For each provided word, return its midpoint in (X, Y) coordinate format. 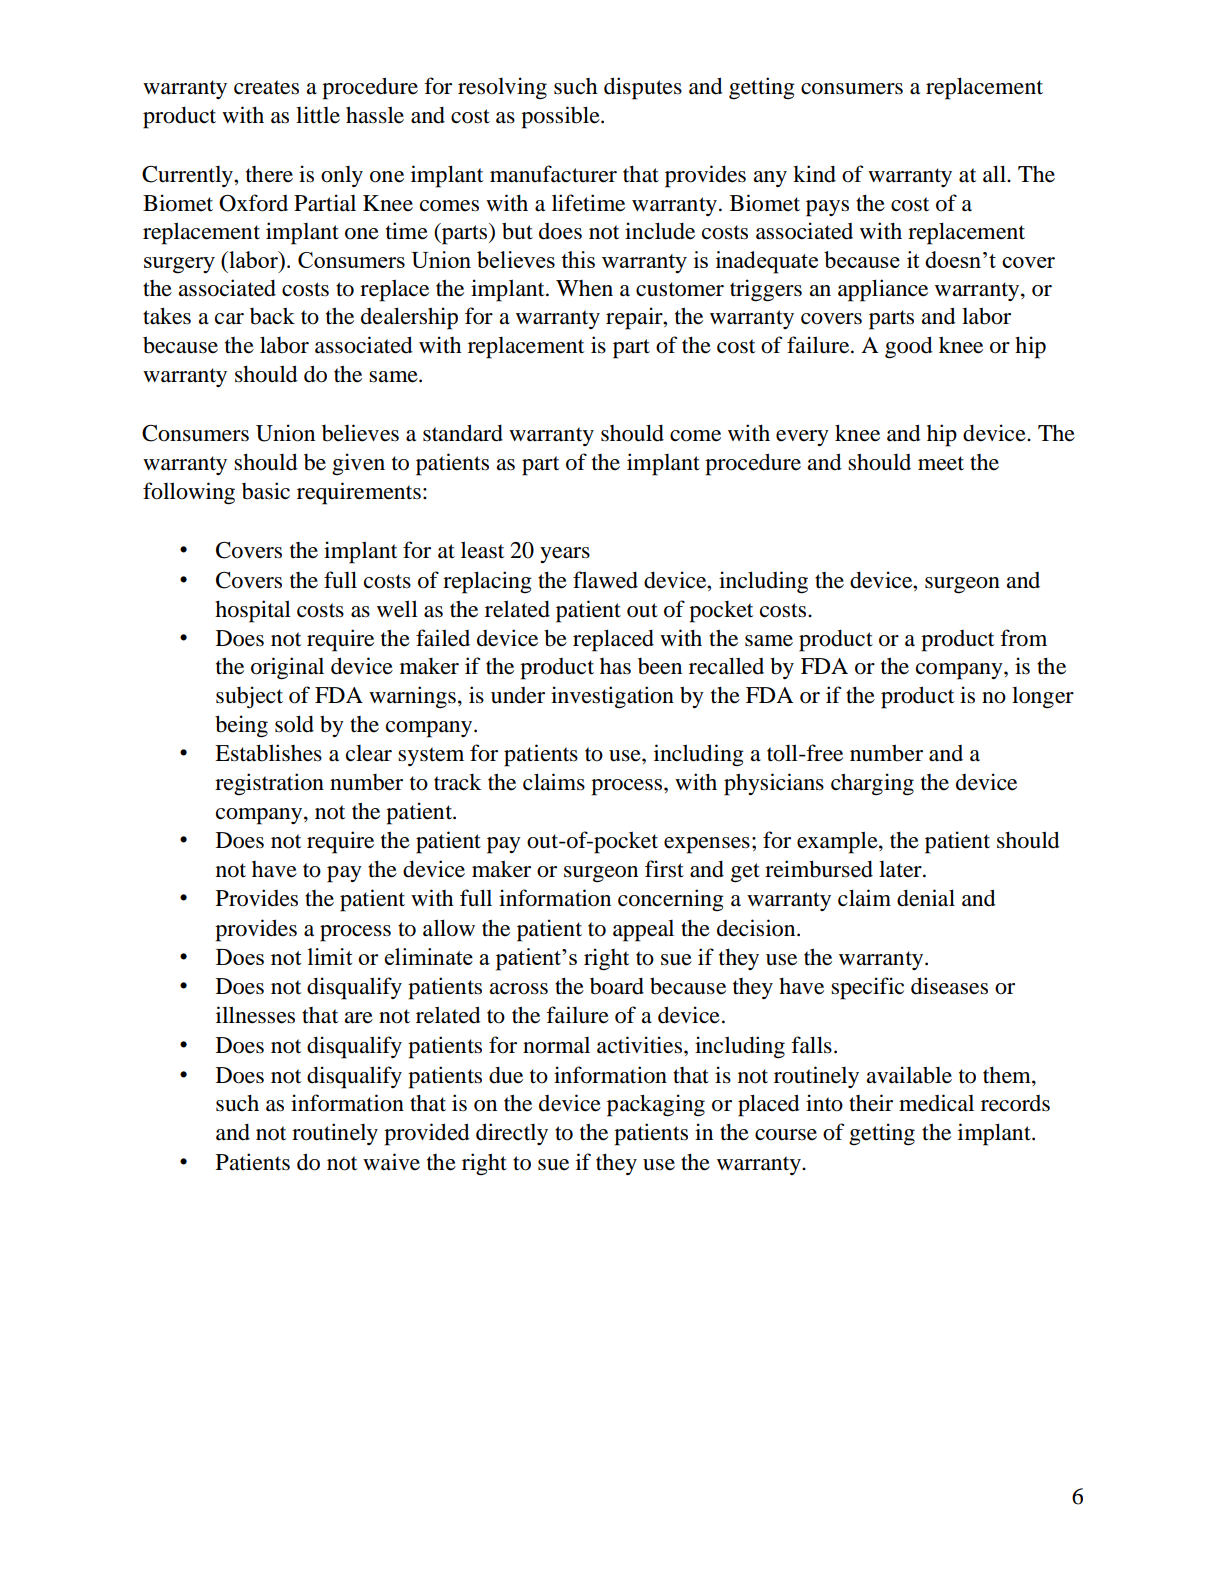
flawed (605, 580)
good (908, 347)
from (1023, 638)
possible (561, 117)
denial (926, 898)
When (584, 288)
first (664, 869)
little (318, 115)
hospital (253, 611)
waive (391, 1162)
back (272, 316)
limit (330, 956)
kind (814, 174)
